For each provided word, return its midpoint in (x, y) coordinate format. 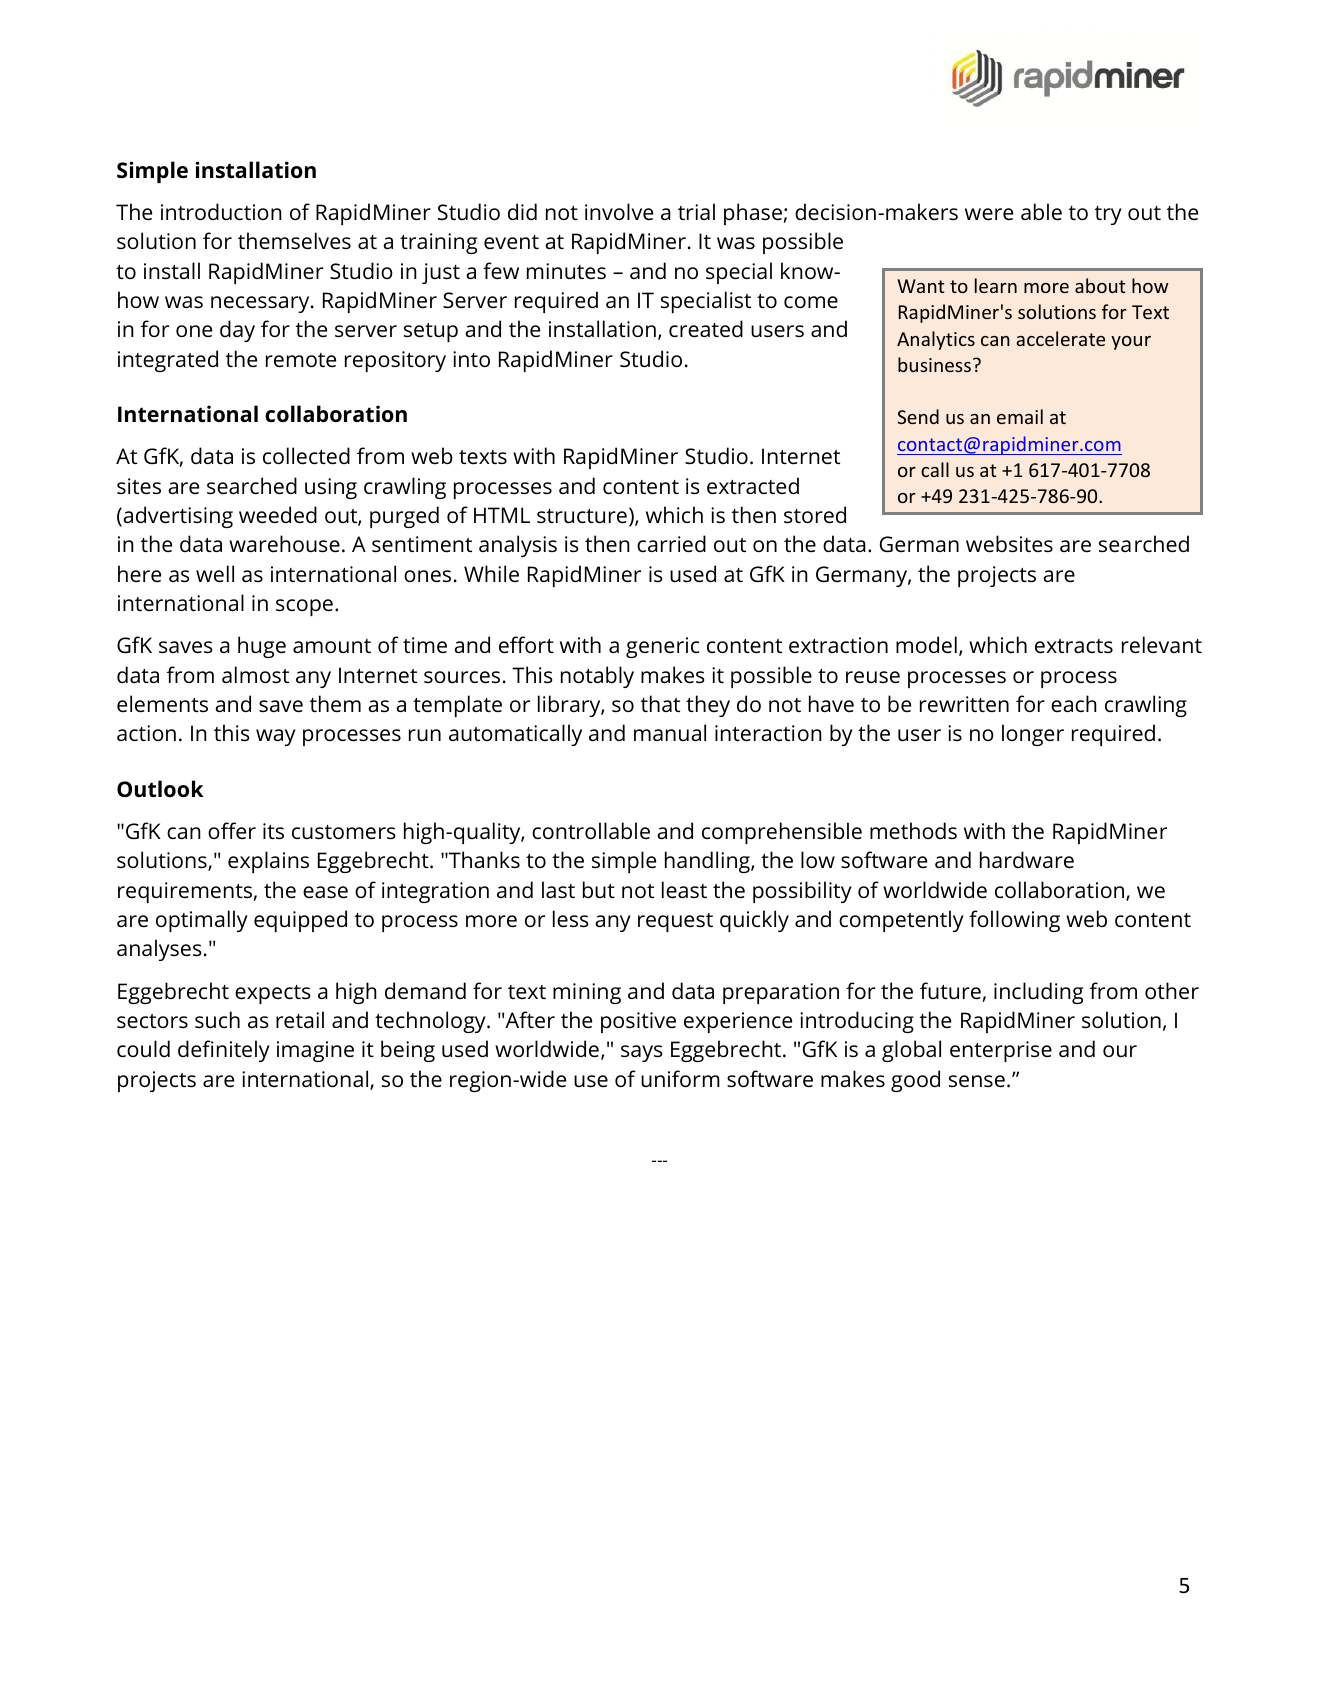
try (1108, 215)
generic (662, 647)
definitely (224, 1051)
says (641, 1053)
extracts (1074, 646)
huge (262, 647)
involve (619, 211)
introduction (221, 211)
